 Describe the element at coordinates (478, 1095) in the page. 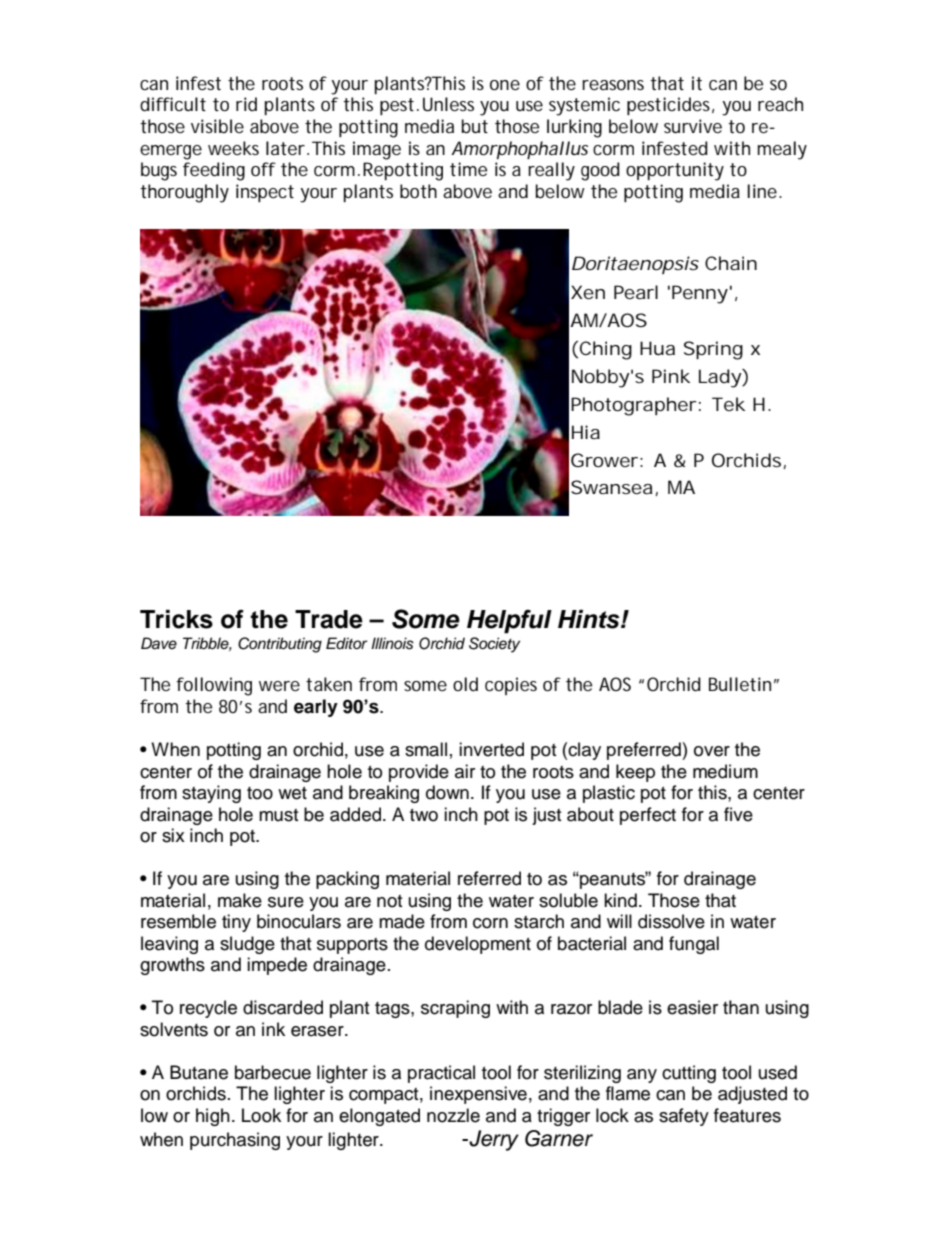

I see `inexpensive` at that location.
